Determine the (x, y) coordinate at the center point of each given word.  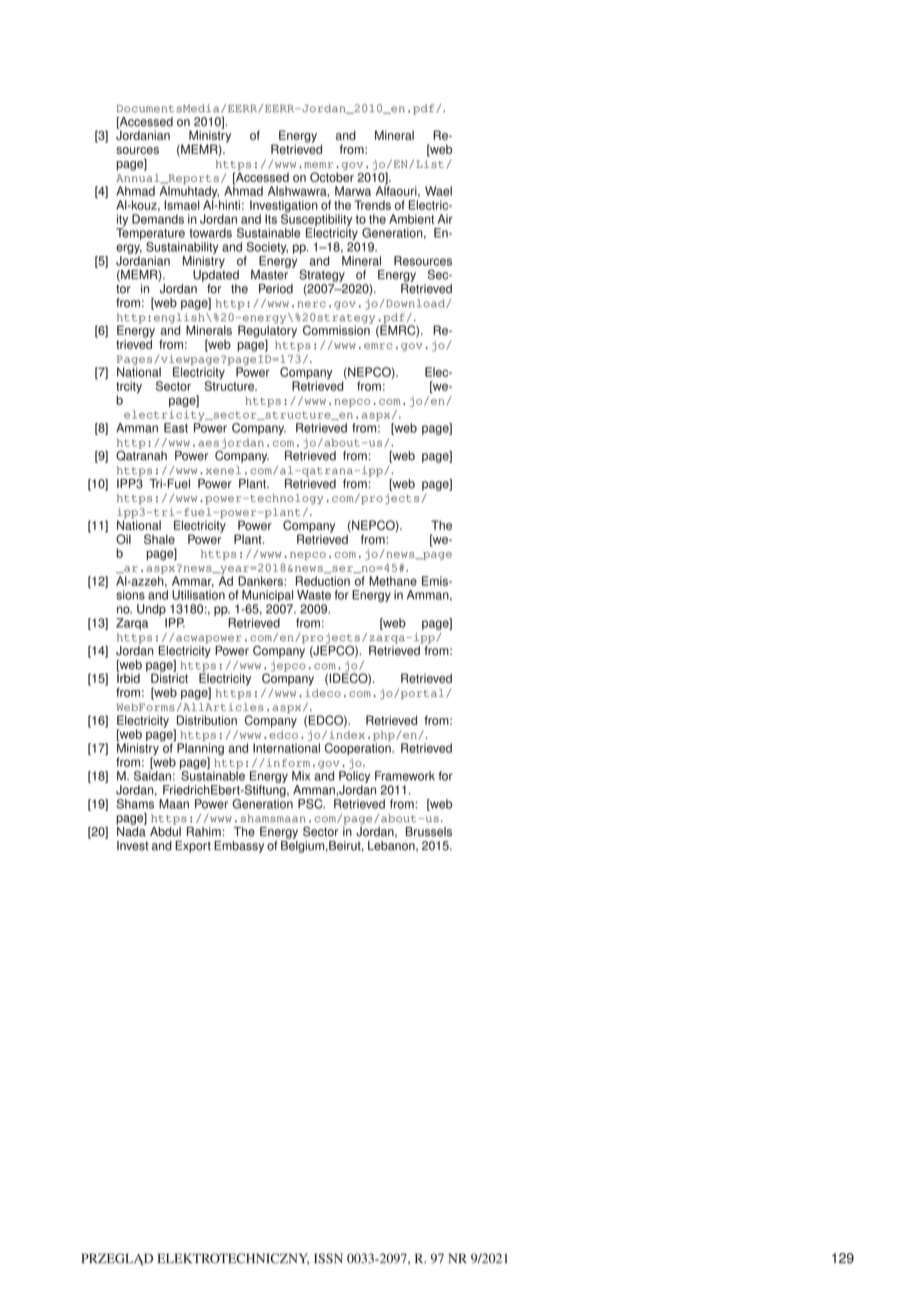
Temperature (150, 233)
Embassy (239, 847)
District (169, 677)
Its (271, 219)
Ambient (411, 219)
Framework (405, 776)
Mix (301, 776)
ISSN (328, 1258)
